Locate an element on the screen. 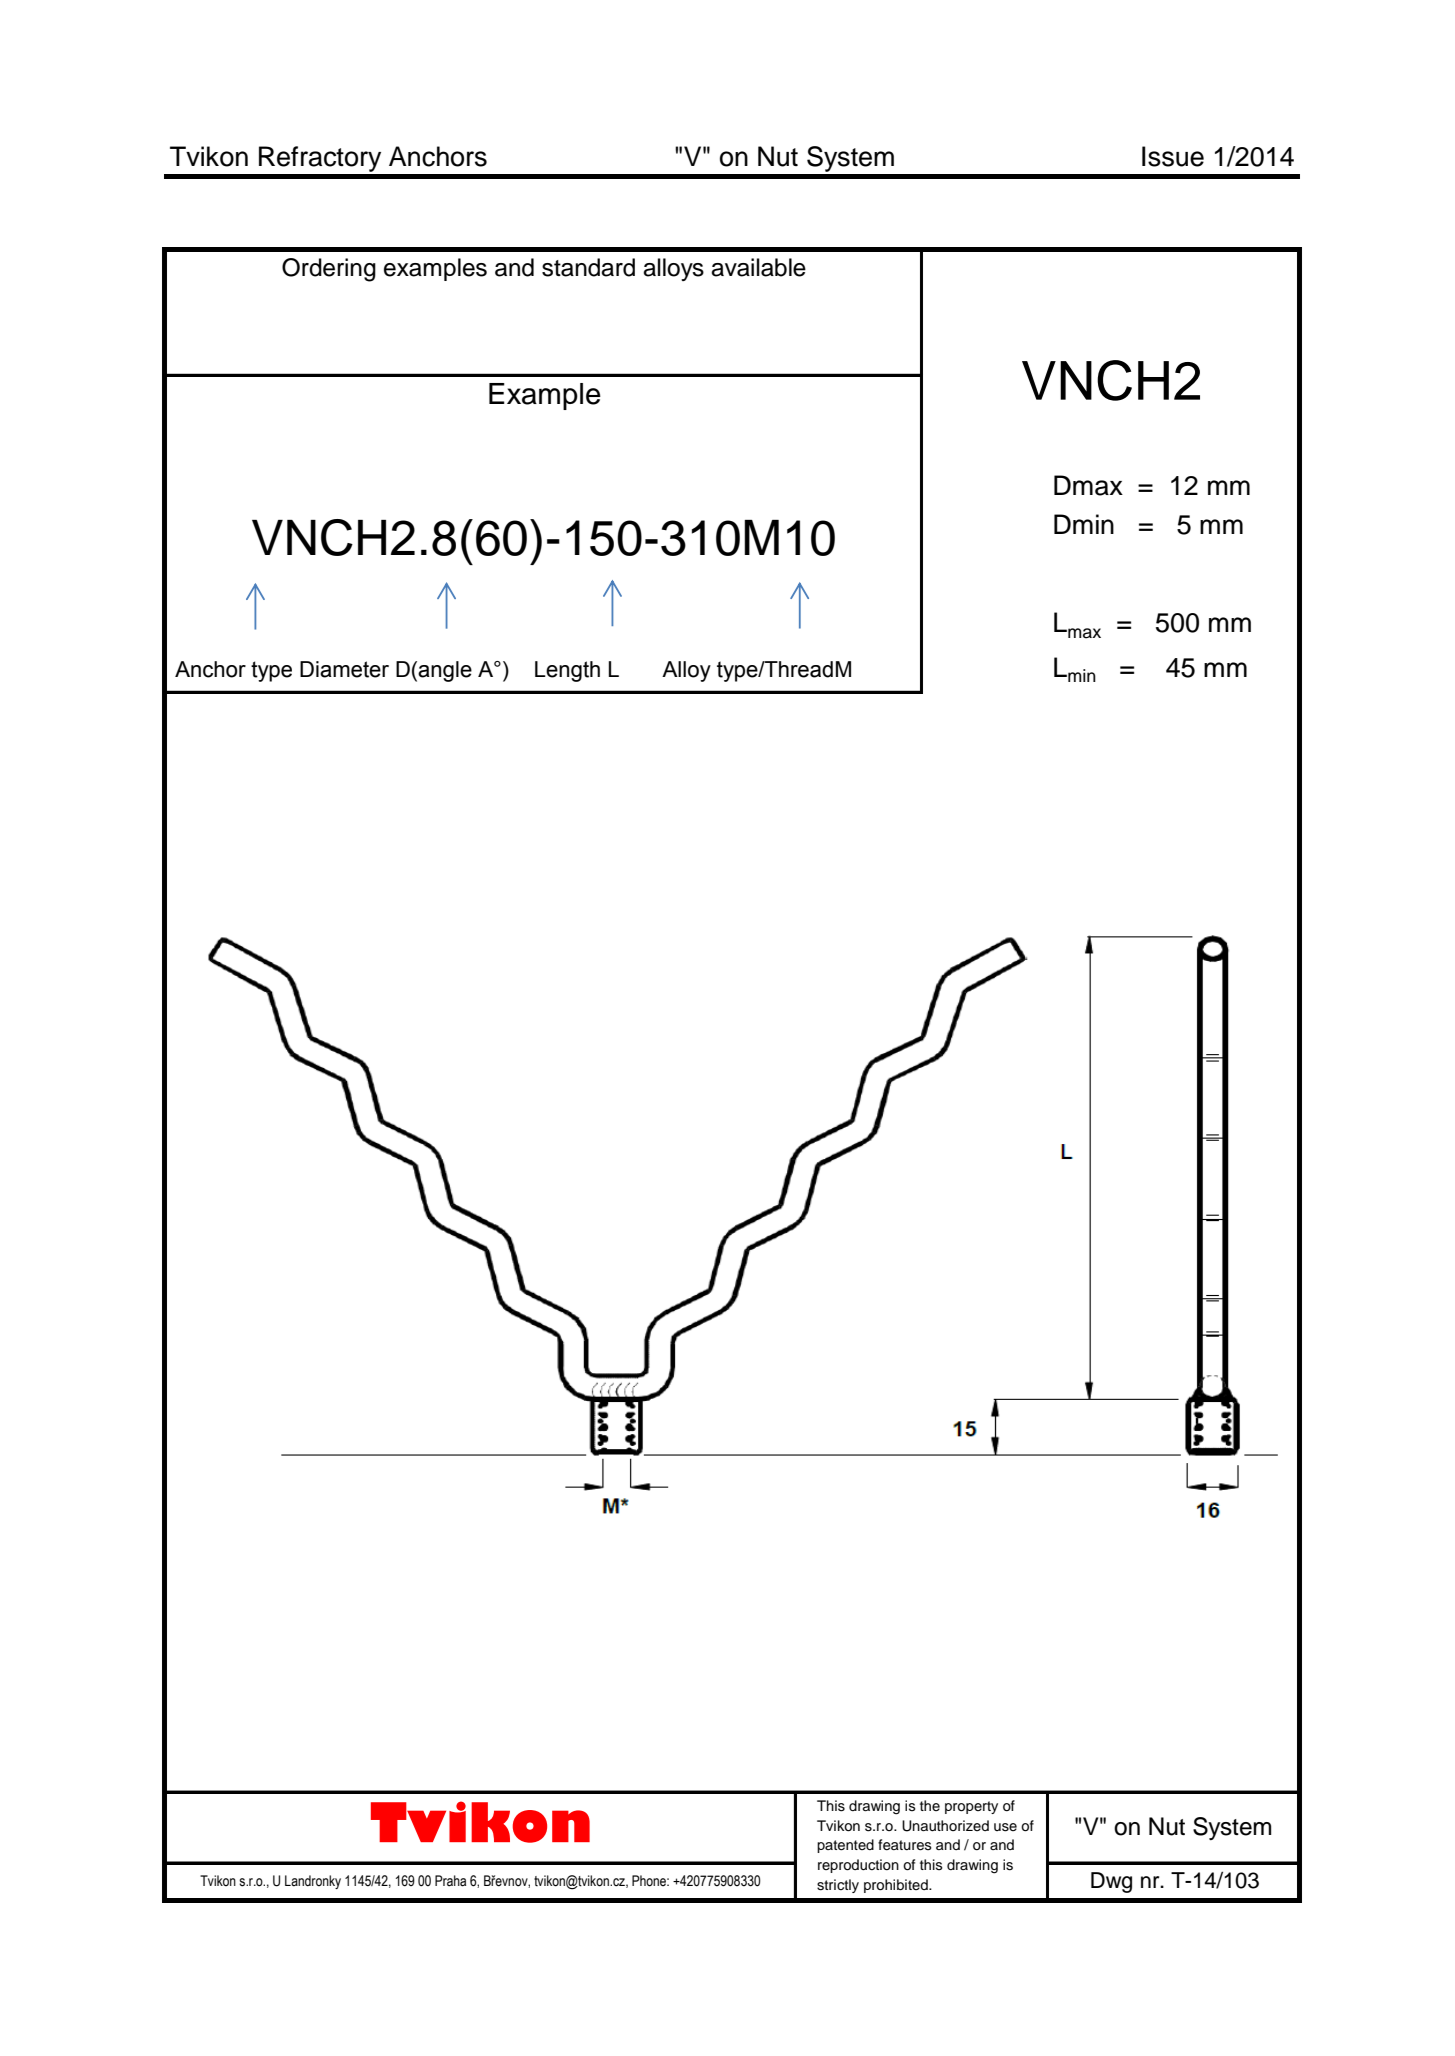 The height and width of the screenshot is (2056, 1455). Diameter is located at coordinates (344, 669).
